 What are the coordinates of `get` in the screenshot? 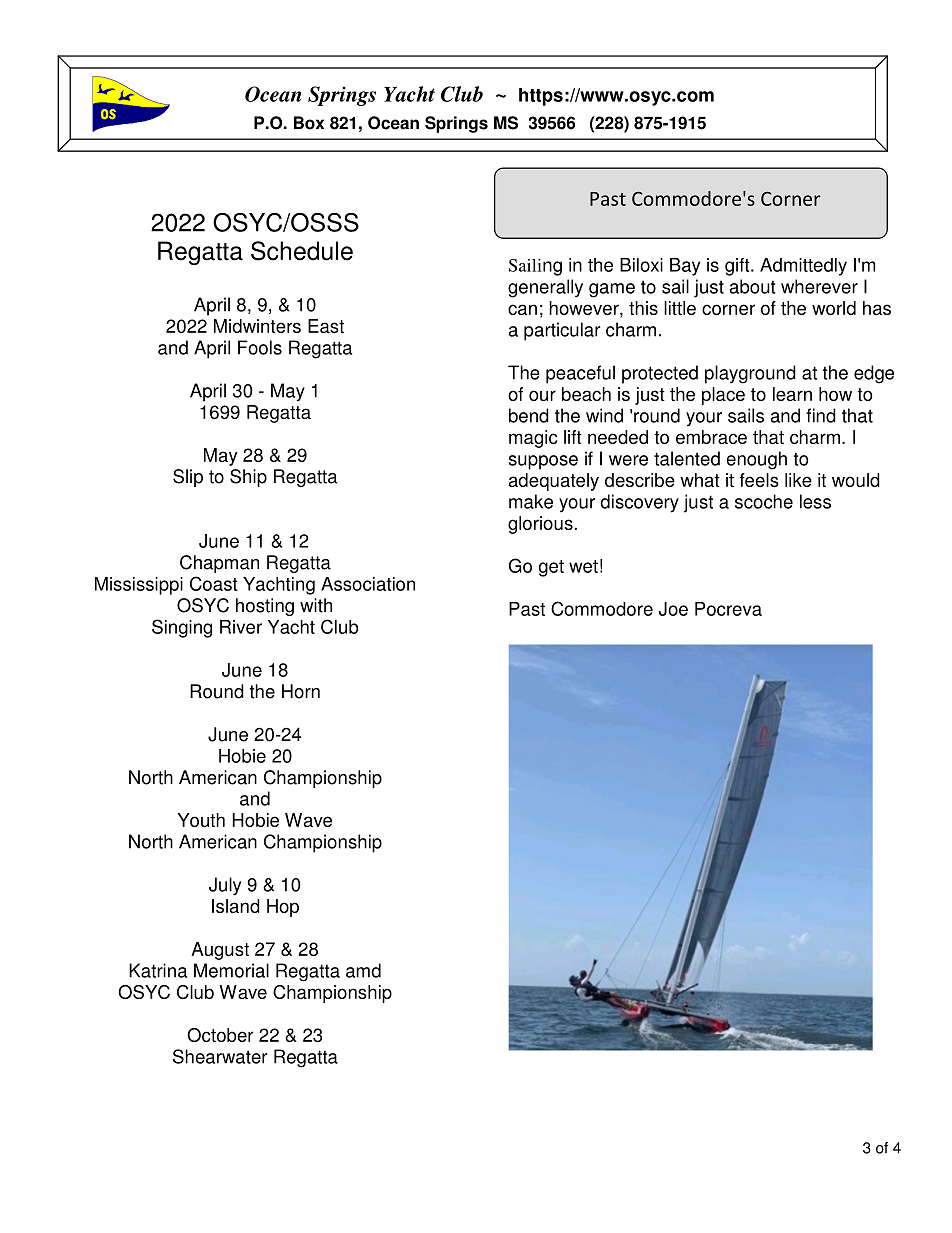 It's located at (551, 568).
